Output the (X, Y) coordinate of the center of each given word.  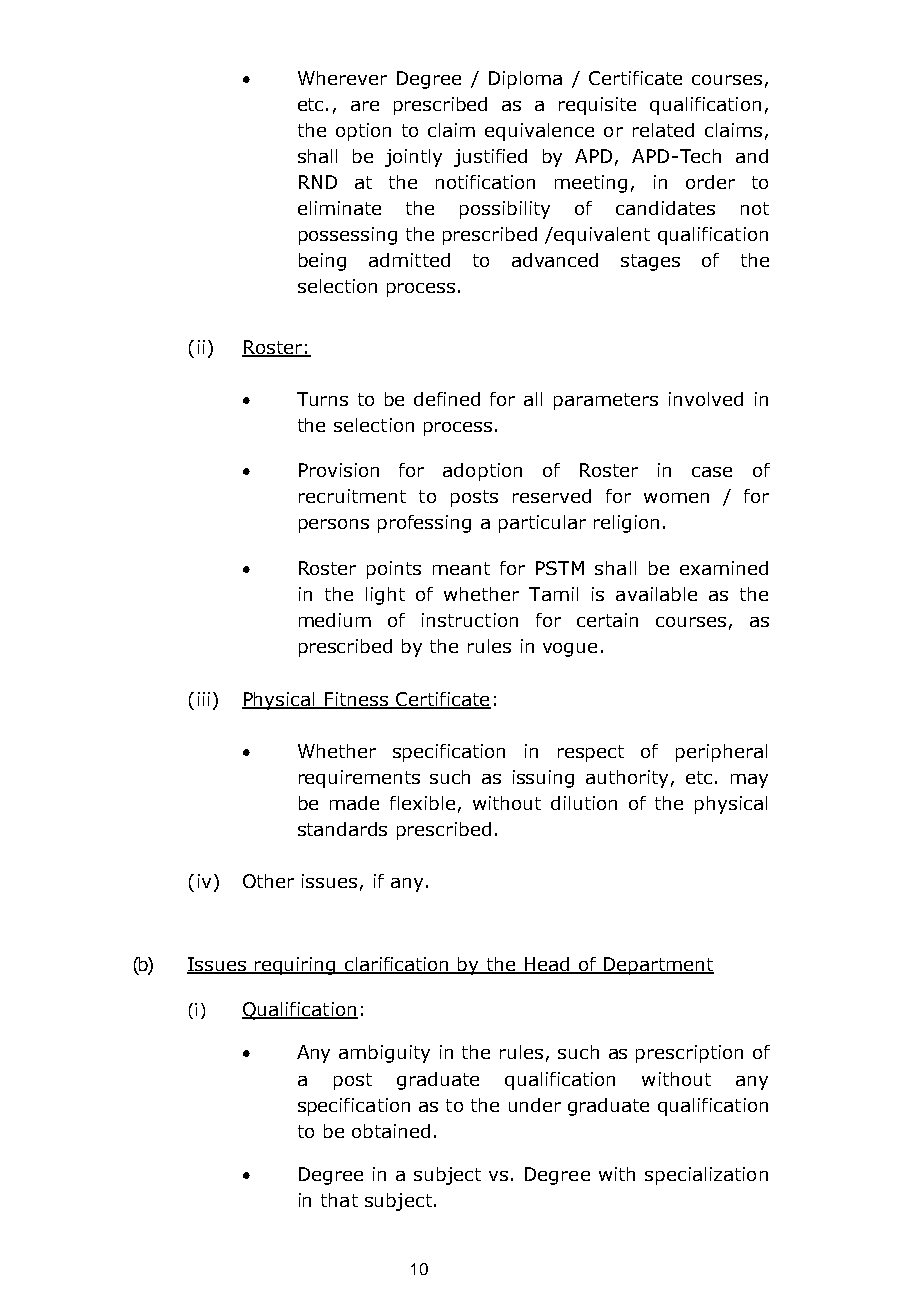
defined (447, 399)
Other (268, 881)
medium (335, 620)
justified (490, 158)
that (339, 1200)
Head (547, 965)
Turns (322, 399)
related (663, 130)
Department (657, 966)
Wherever (342, 78)
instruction (470, 620)
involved (706, 399)
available (656, 594)
